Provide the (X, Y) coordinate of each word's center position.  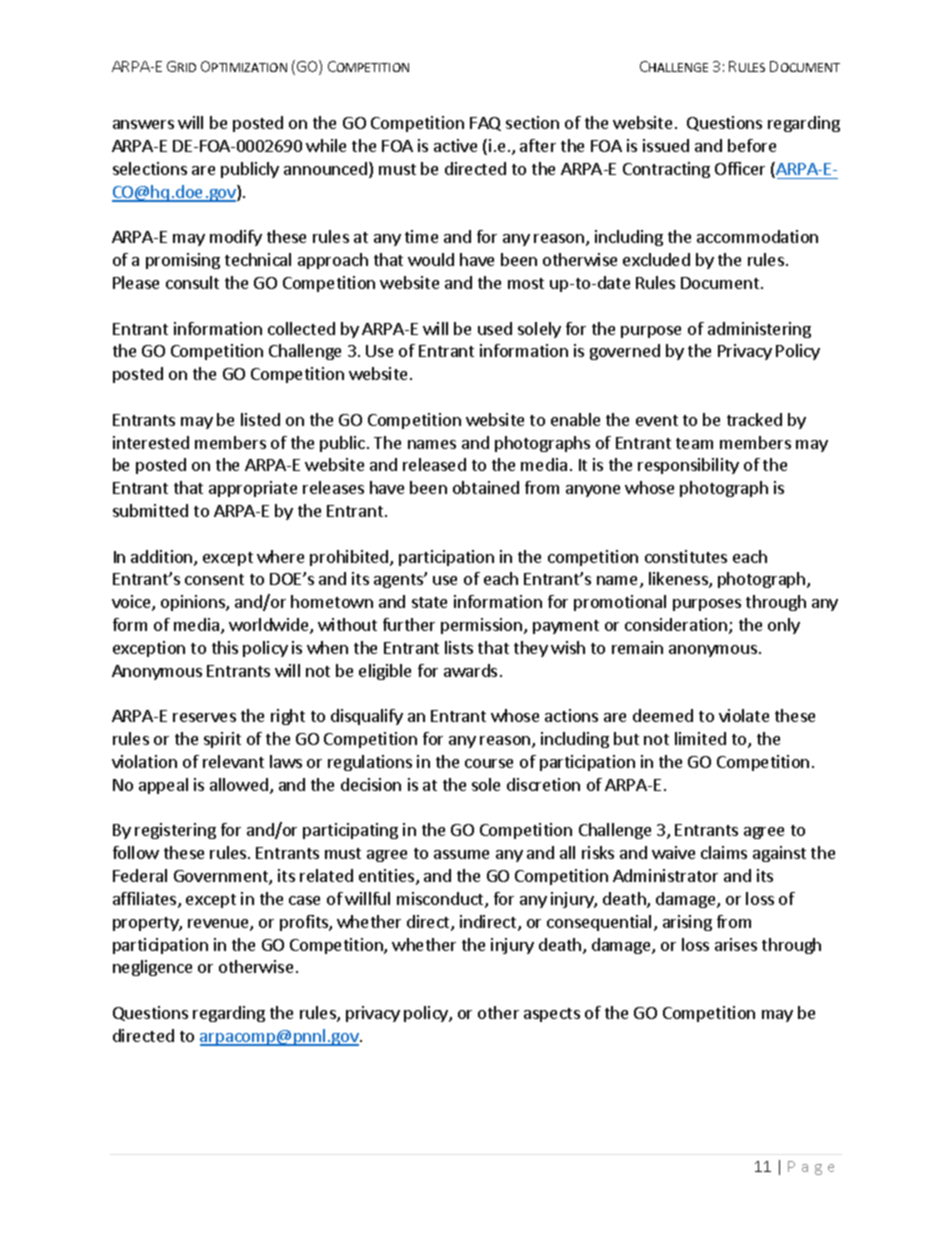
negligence (152, 968)
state (429, 602)
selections (150, 168)
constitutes (686, 556)
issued (666, 145)
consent (214, 579)
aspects (552, 1015)
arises (736, 944)
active (455, 145)
